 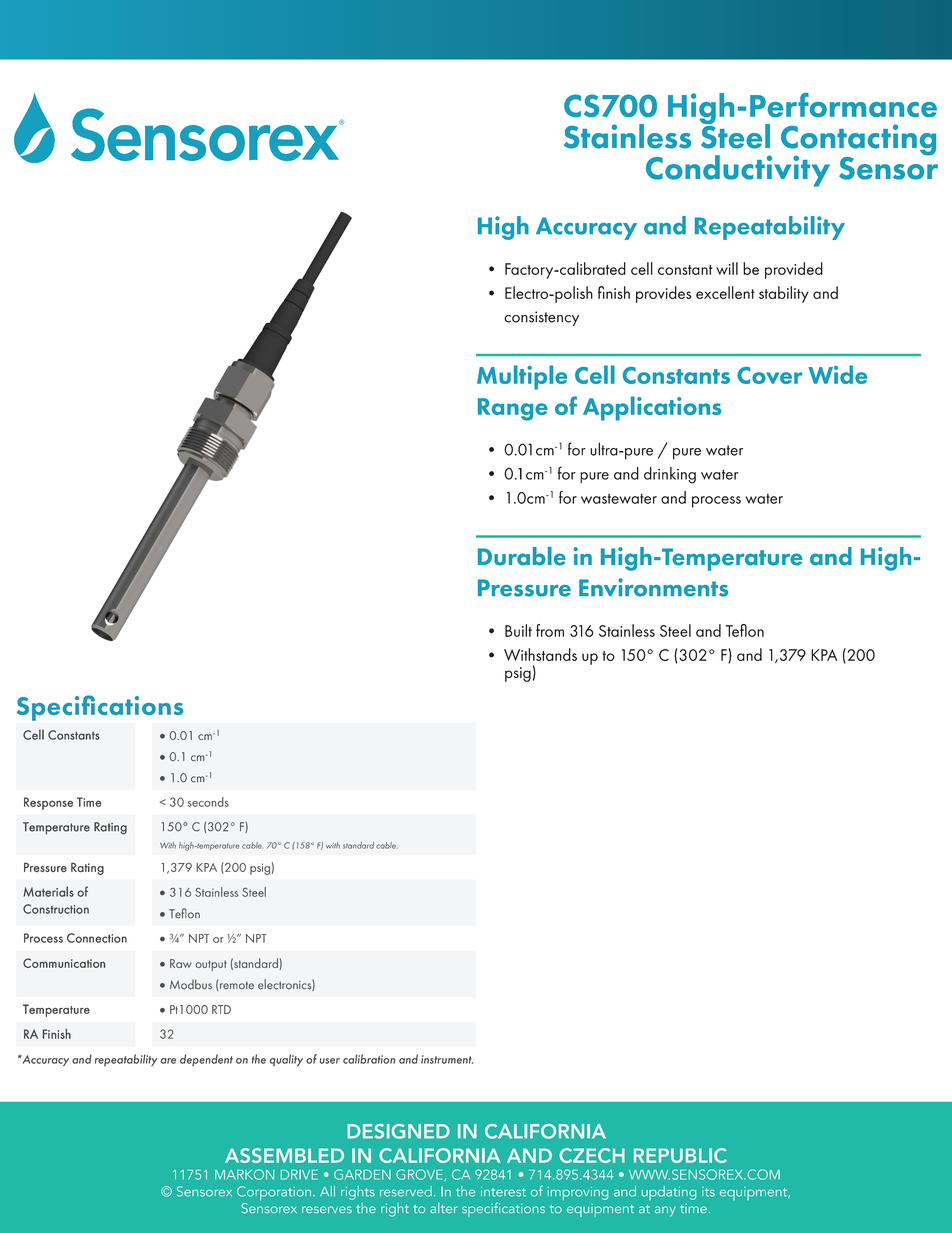 I want to click on REPUBLIC, so click(x=680, y=1155).
